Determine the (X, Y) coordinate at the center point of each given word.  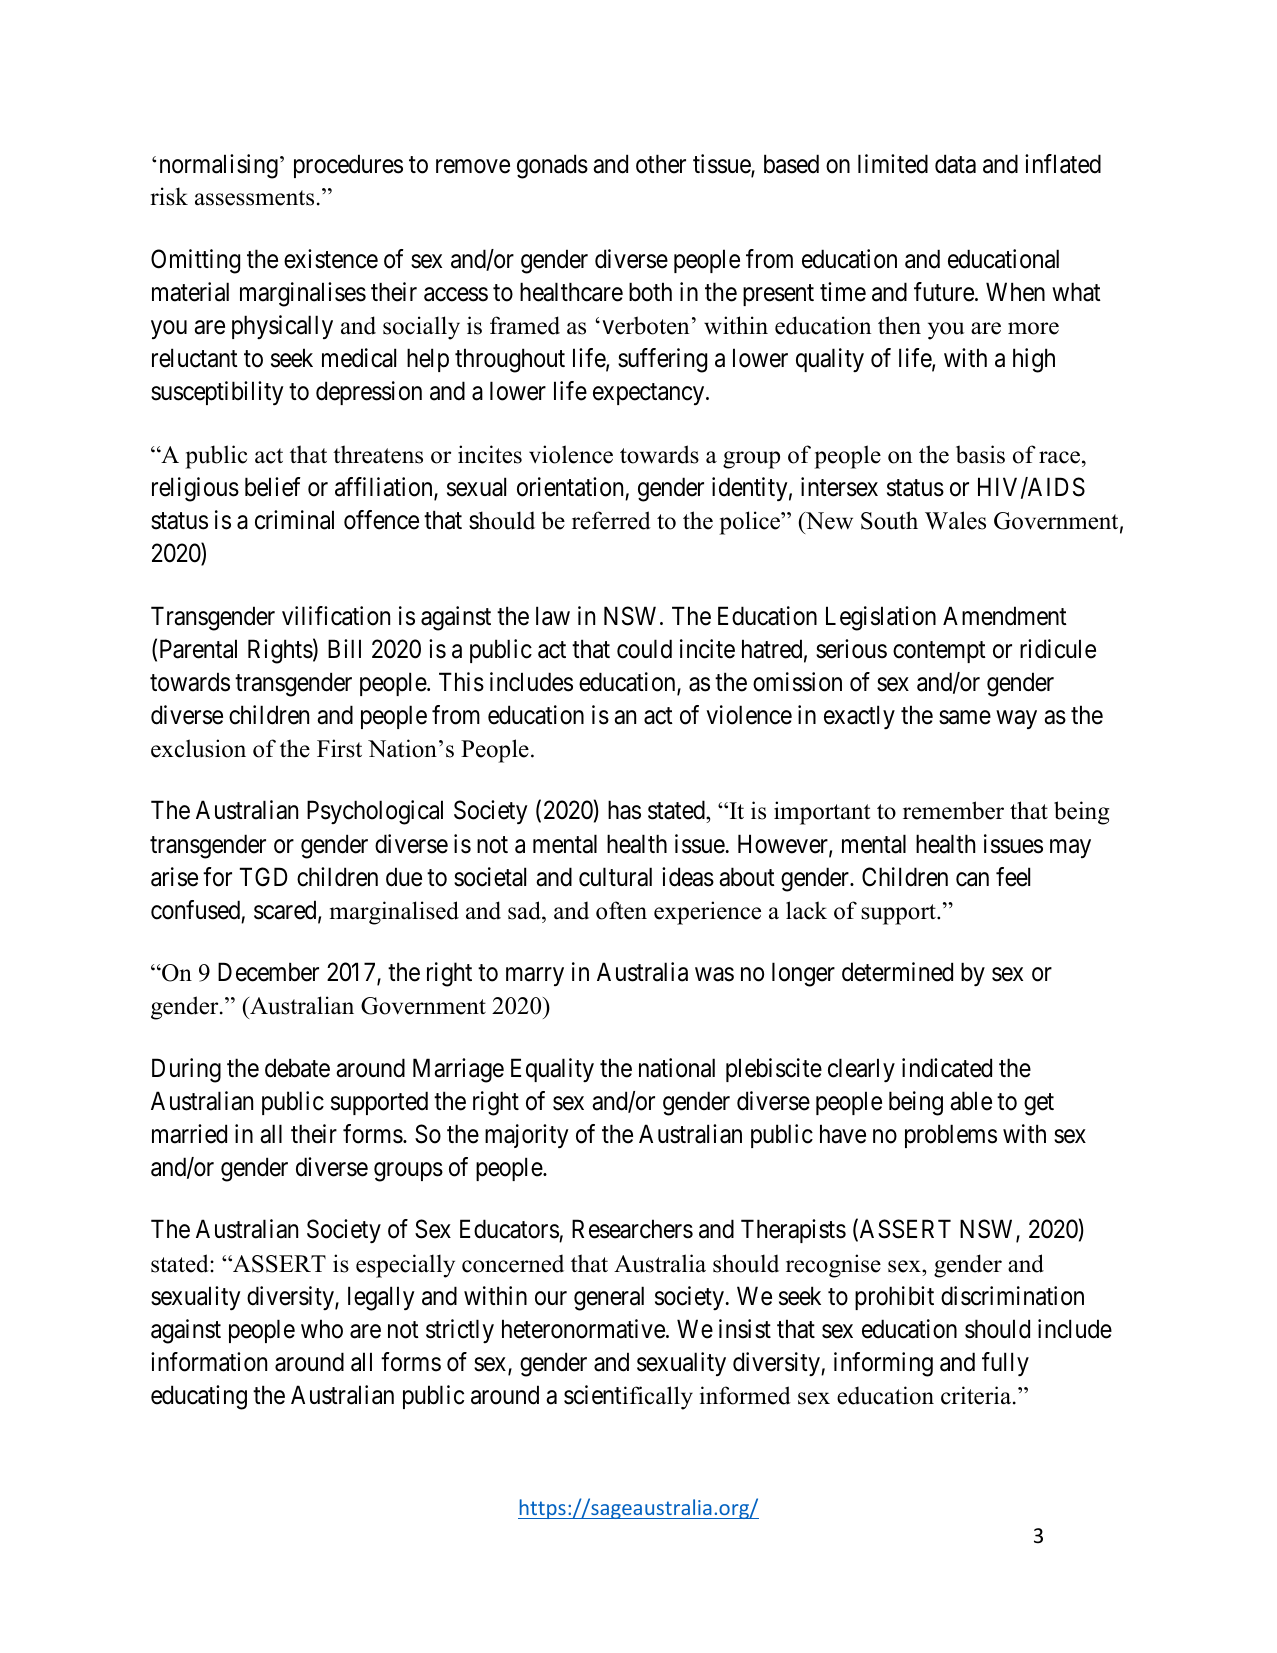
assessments (254, 198)
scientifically (628, 1397)
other (661, 164)
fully (1005, 1364)
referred (611, 520)
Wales (955, 520)
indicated (947, 1068)
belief (273, 487)
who (322, 1329)
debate (297, 1068)
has (624, 810)
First (339, 748)
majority (527, 1136)
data (955, 164)
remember (953, 810)
